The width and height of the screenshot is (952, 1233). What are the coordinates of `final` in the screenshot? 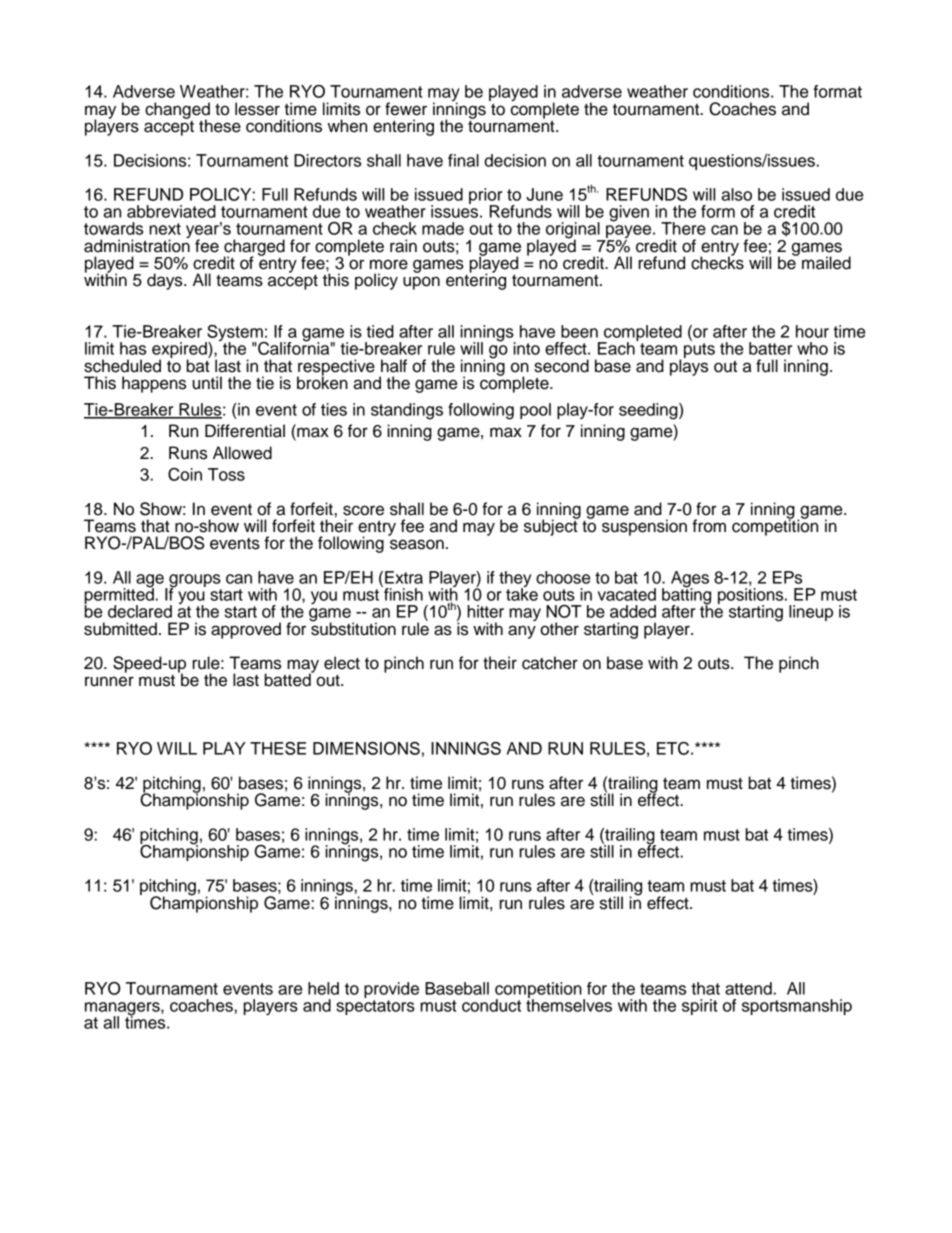 It's located at (463, 160).
